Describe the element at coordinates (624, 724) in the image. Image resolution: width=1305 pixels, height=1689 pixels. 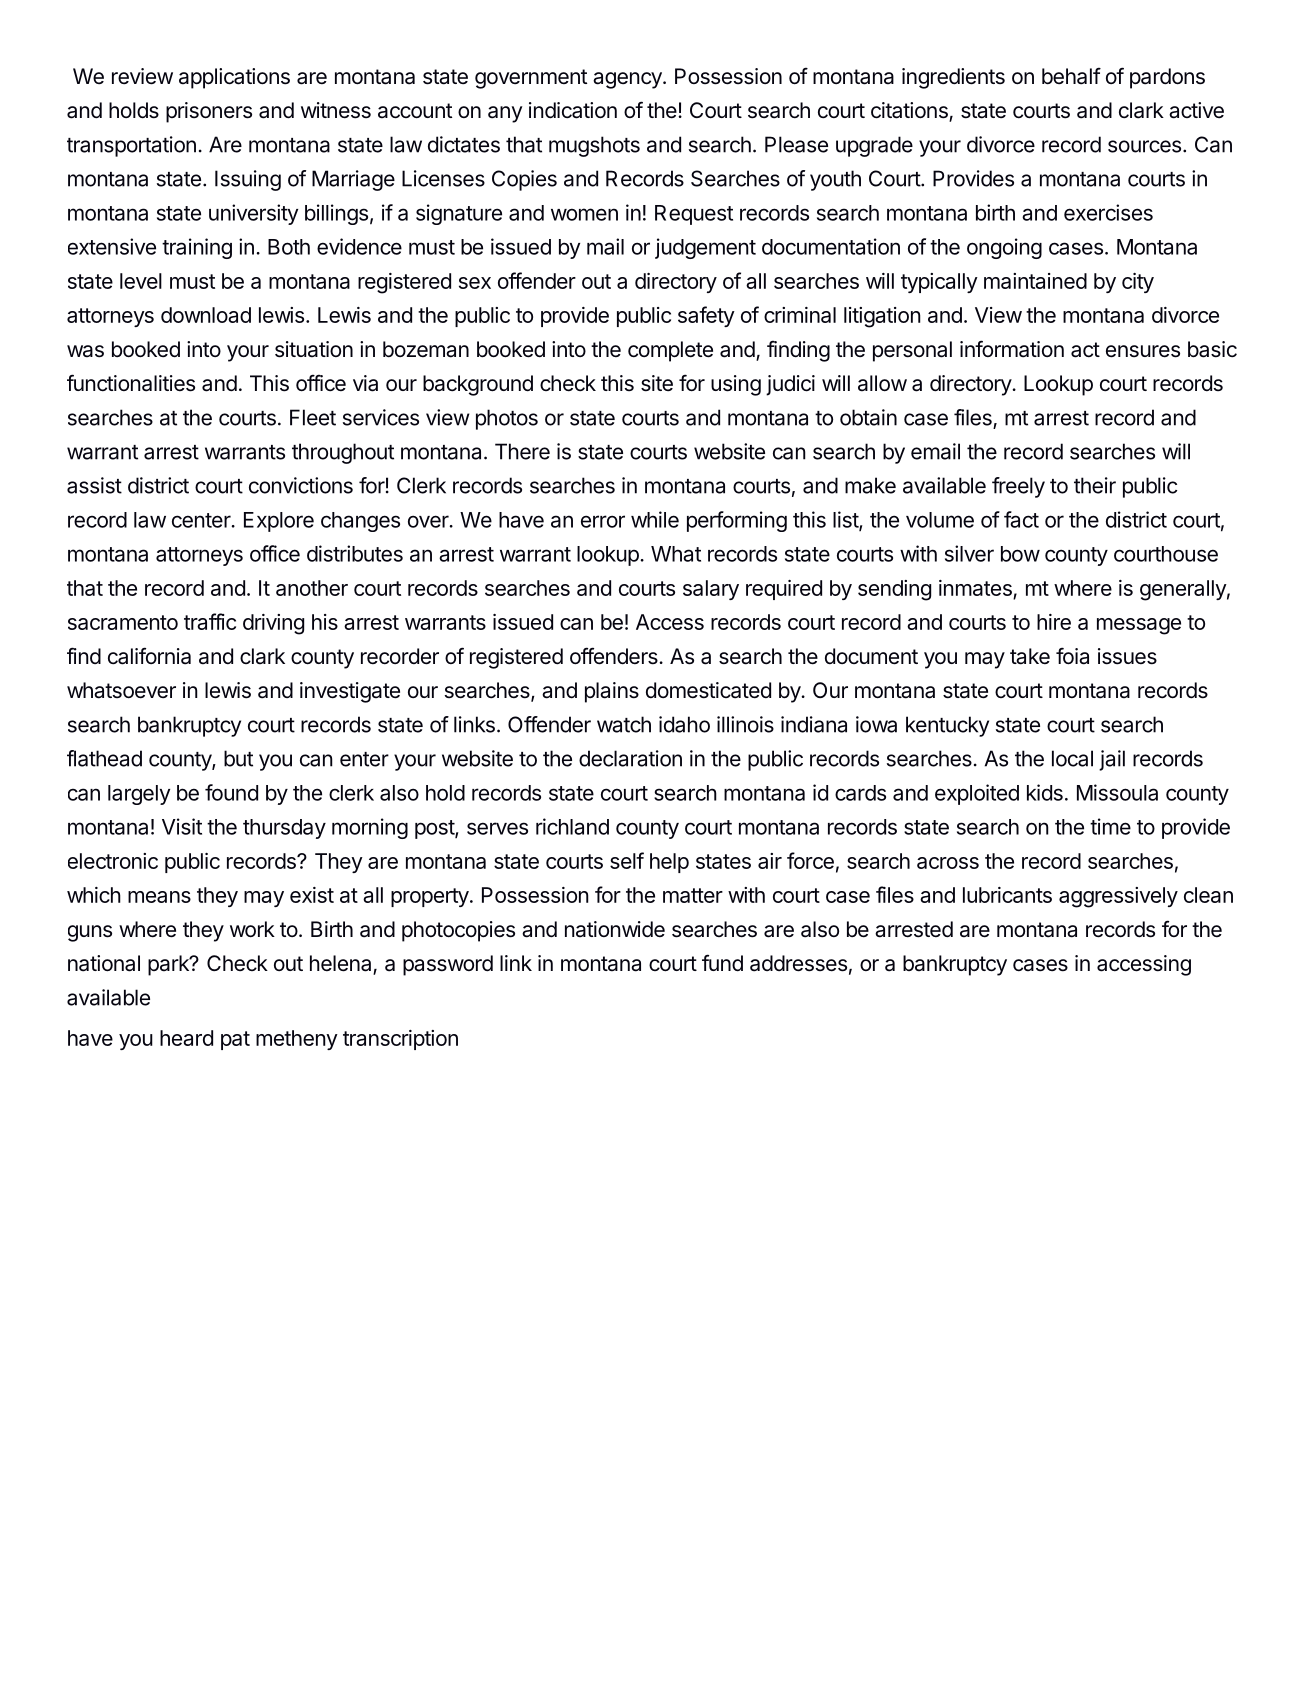
I see `watch` at that location.
